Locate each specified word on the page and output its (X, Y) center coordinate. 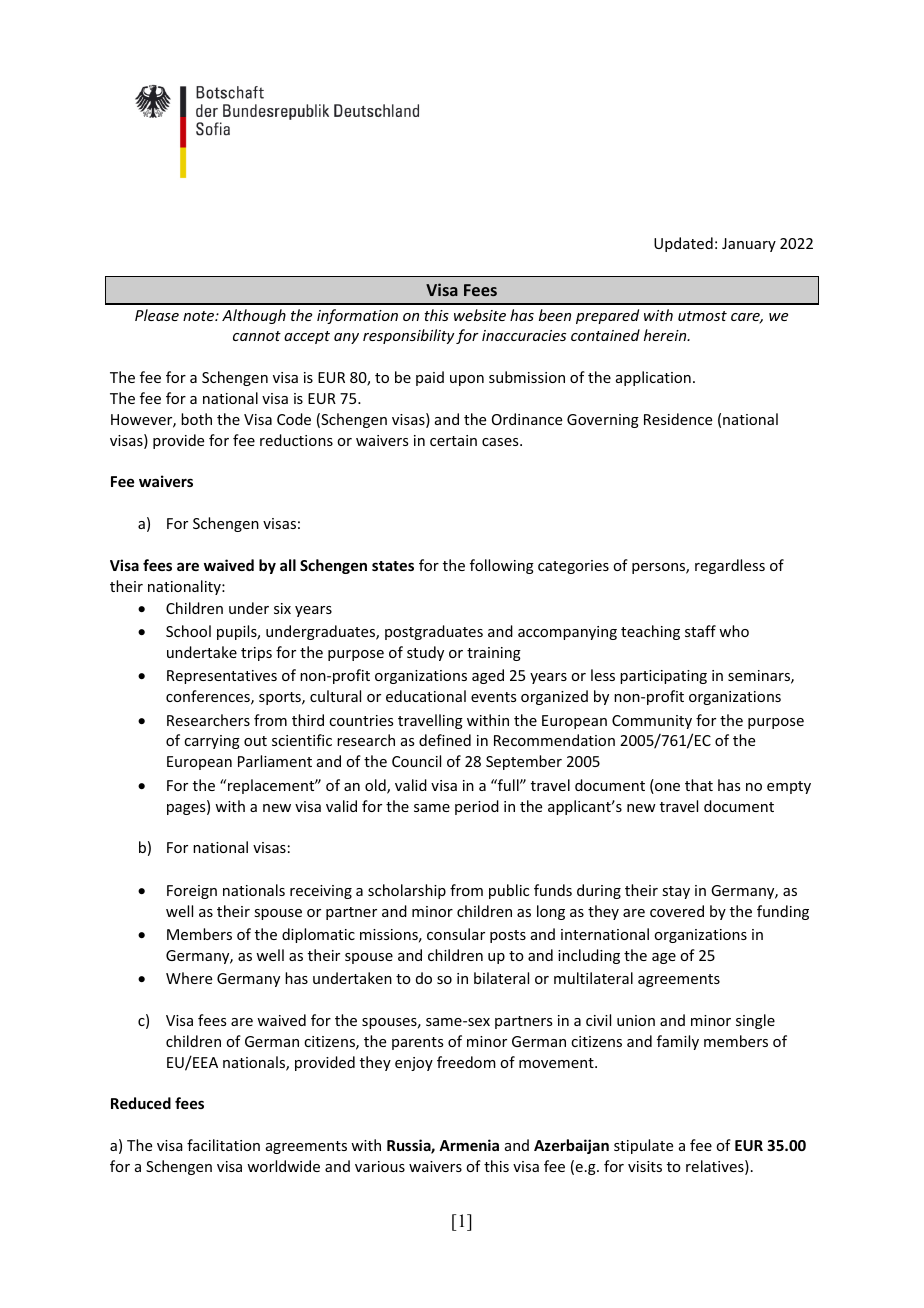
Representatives (222, 677)
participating (663, 677)
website (480, 315)
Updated (683, 244)
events (493, 697)
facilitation (223, 1145)
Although (254, 316)
